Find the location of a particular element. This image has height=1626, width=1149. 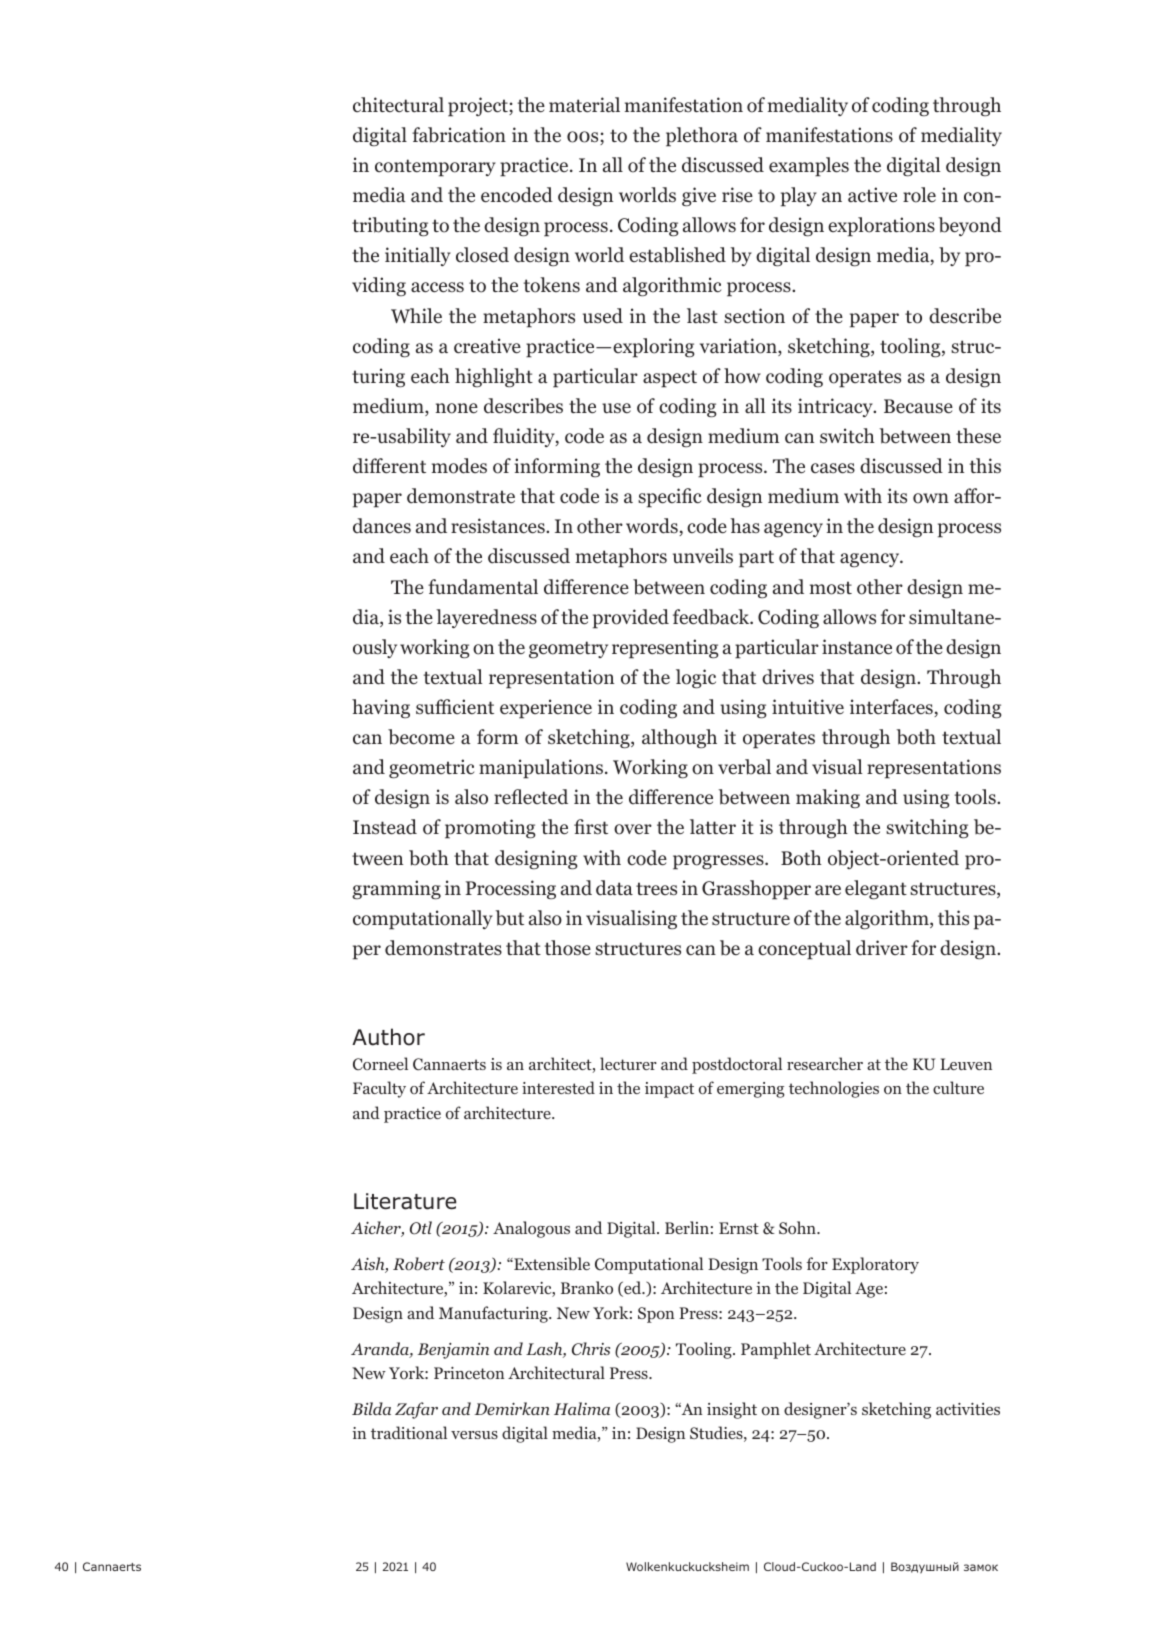

fabrication is located at coordinates (459, 135).
